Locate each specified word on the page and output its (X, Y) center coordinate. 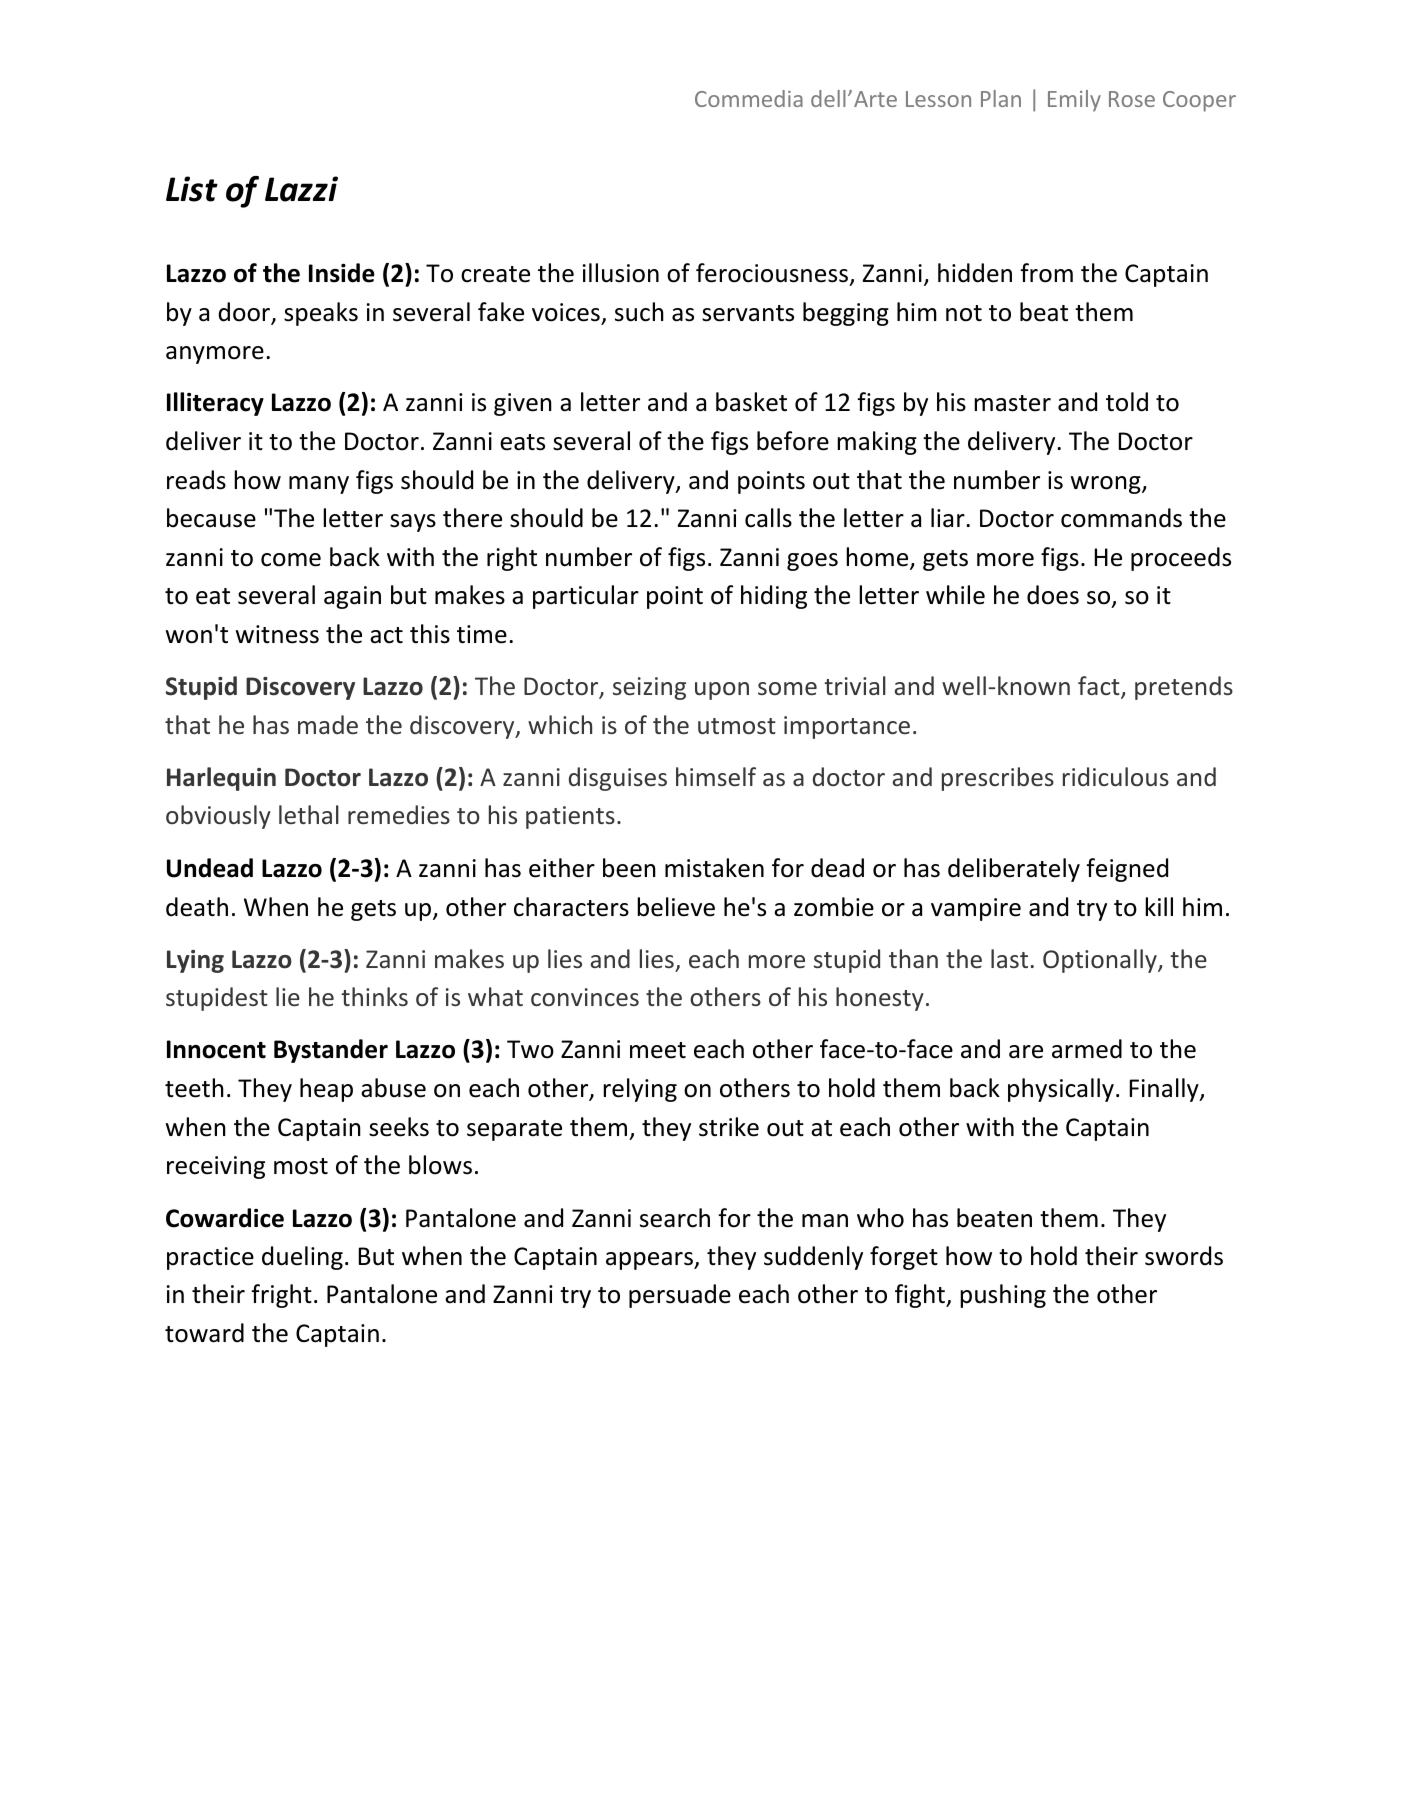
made (328, 724)
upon (722, 691)
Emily (1074, 101)
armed (1087, 1049)
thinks (374, 996)
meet (658, 1050)
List (192, 189)
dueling (302, 1258)
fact (1100, 687)
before (793, 441)
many (319, 485)
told (1127, 402)
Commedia (749, 98)
